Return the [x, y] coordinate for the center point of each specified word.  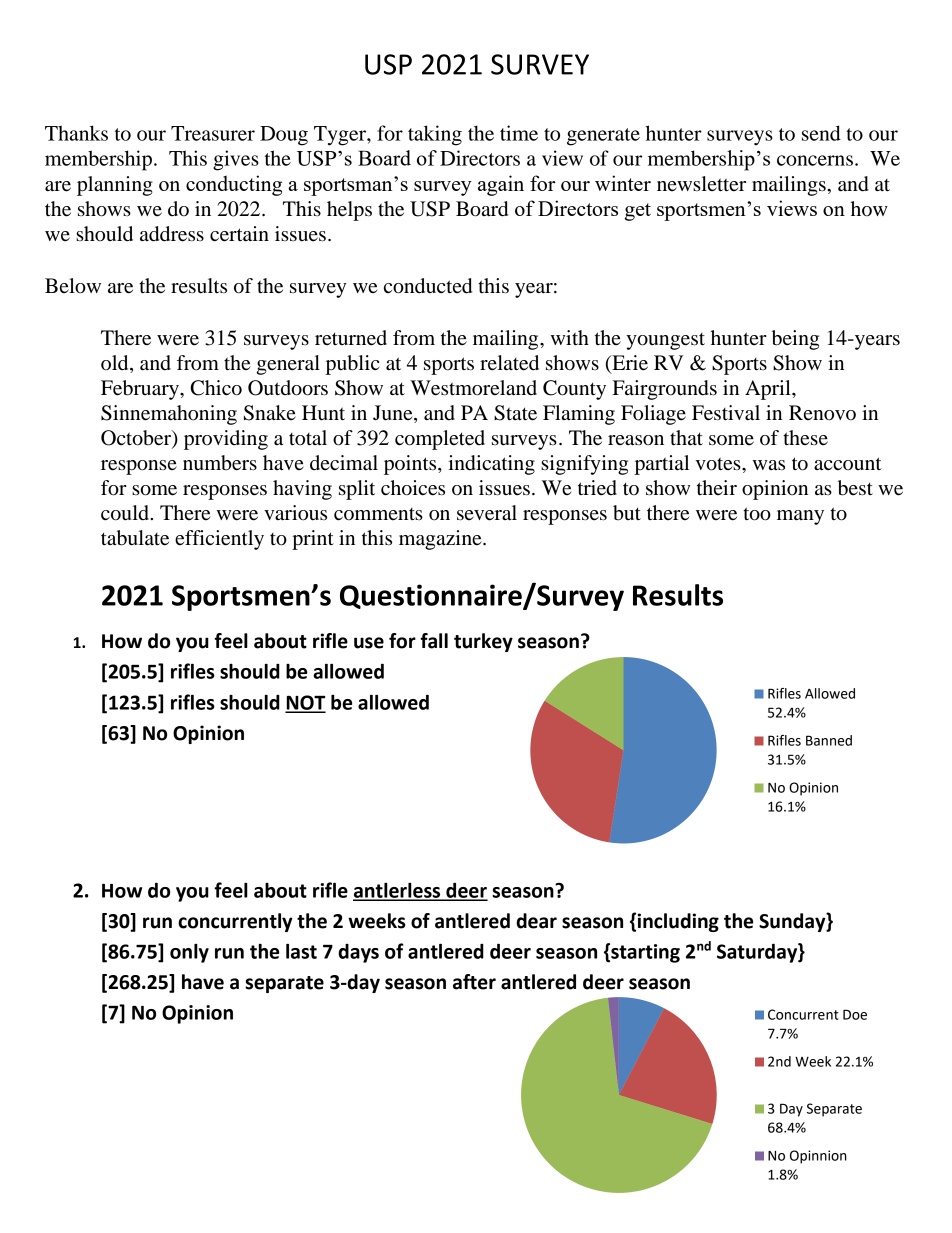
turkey [483, 642]
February [141, 390]
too [757, 514]
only [189, 953]
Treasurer [213, 133]
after [474, 982]
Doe [855, 1014]
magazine [441, 540]
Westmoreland [473, 388]
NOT [305, 703]
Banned [829, 740]
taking [435, 135]
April [769, 390]
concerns [815, 160]
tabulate [135, 538]
